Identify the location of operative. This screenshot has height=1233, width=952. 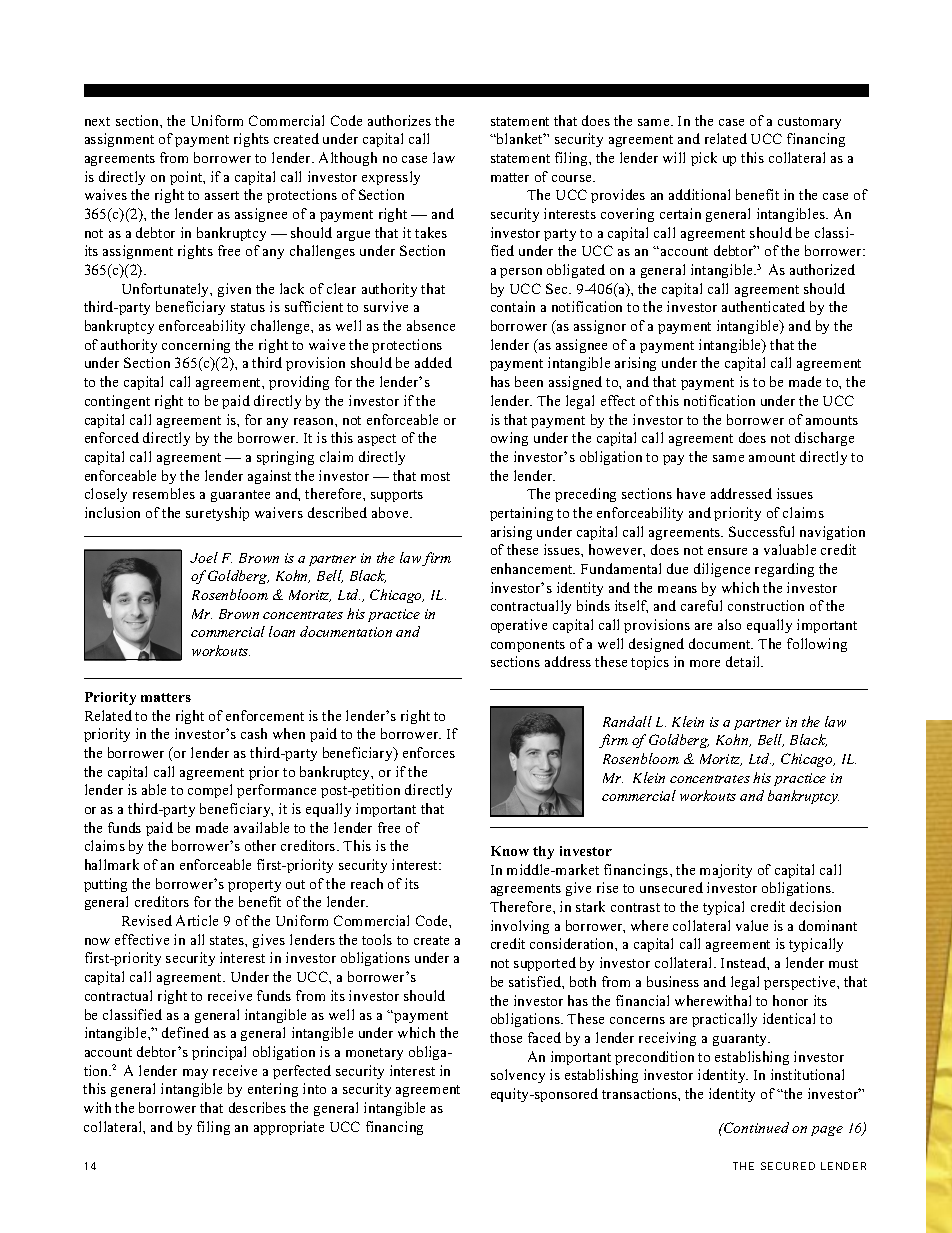
(519, 626).
